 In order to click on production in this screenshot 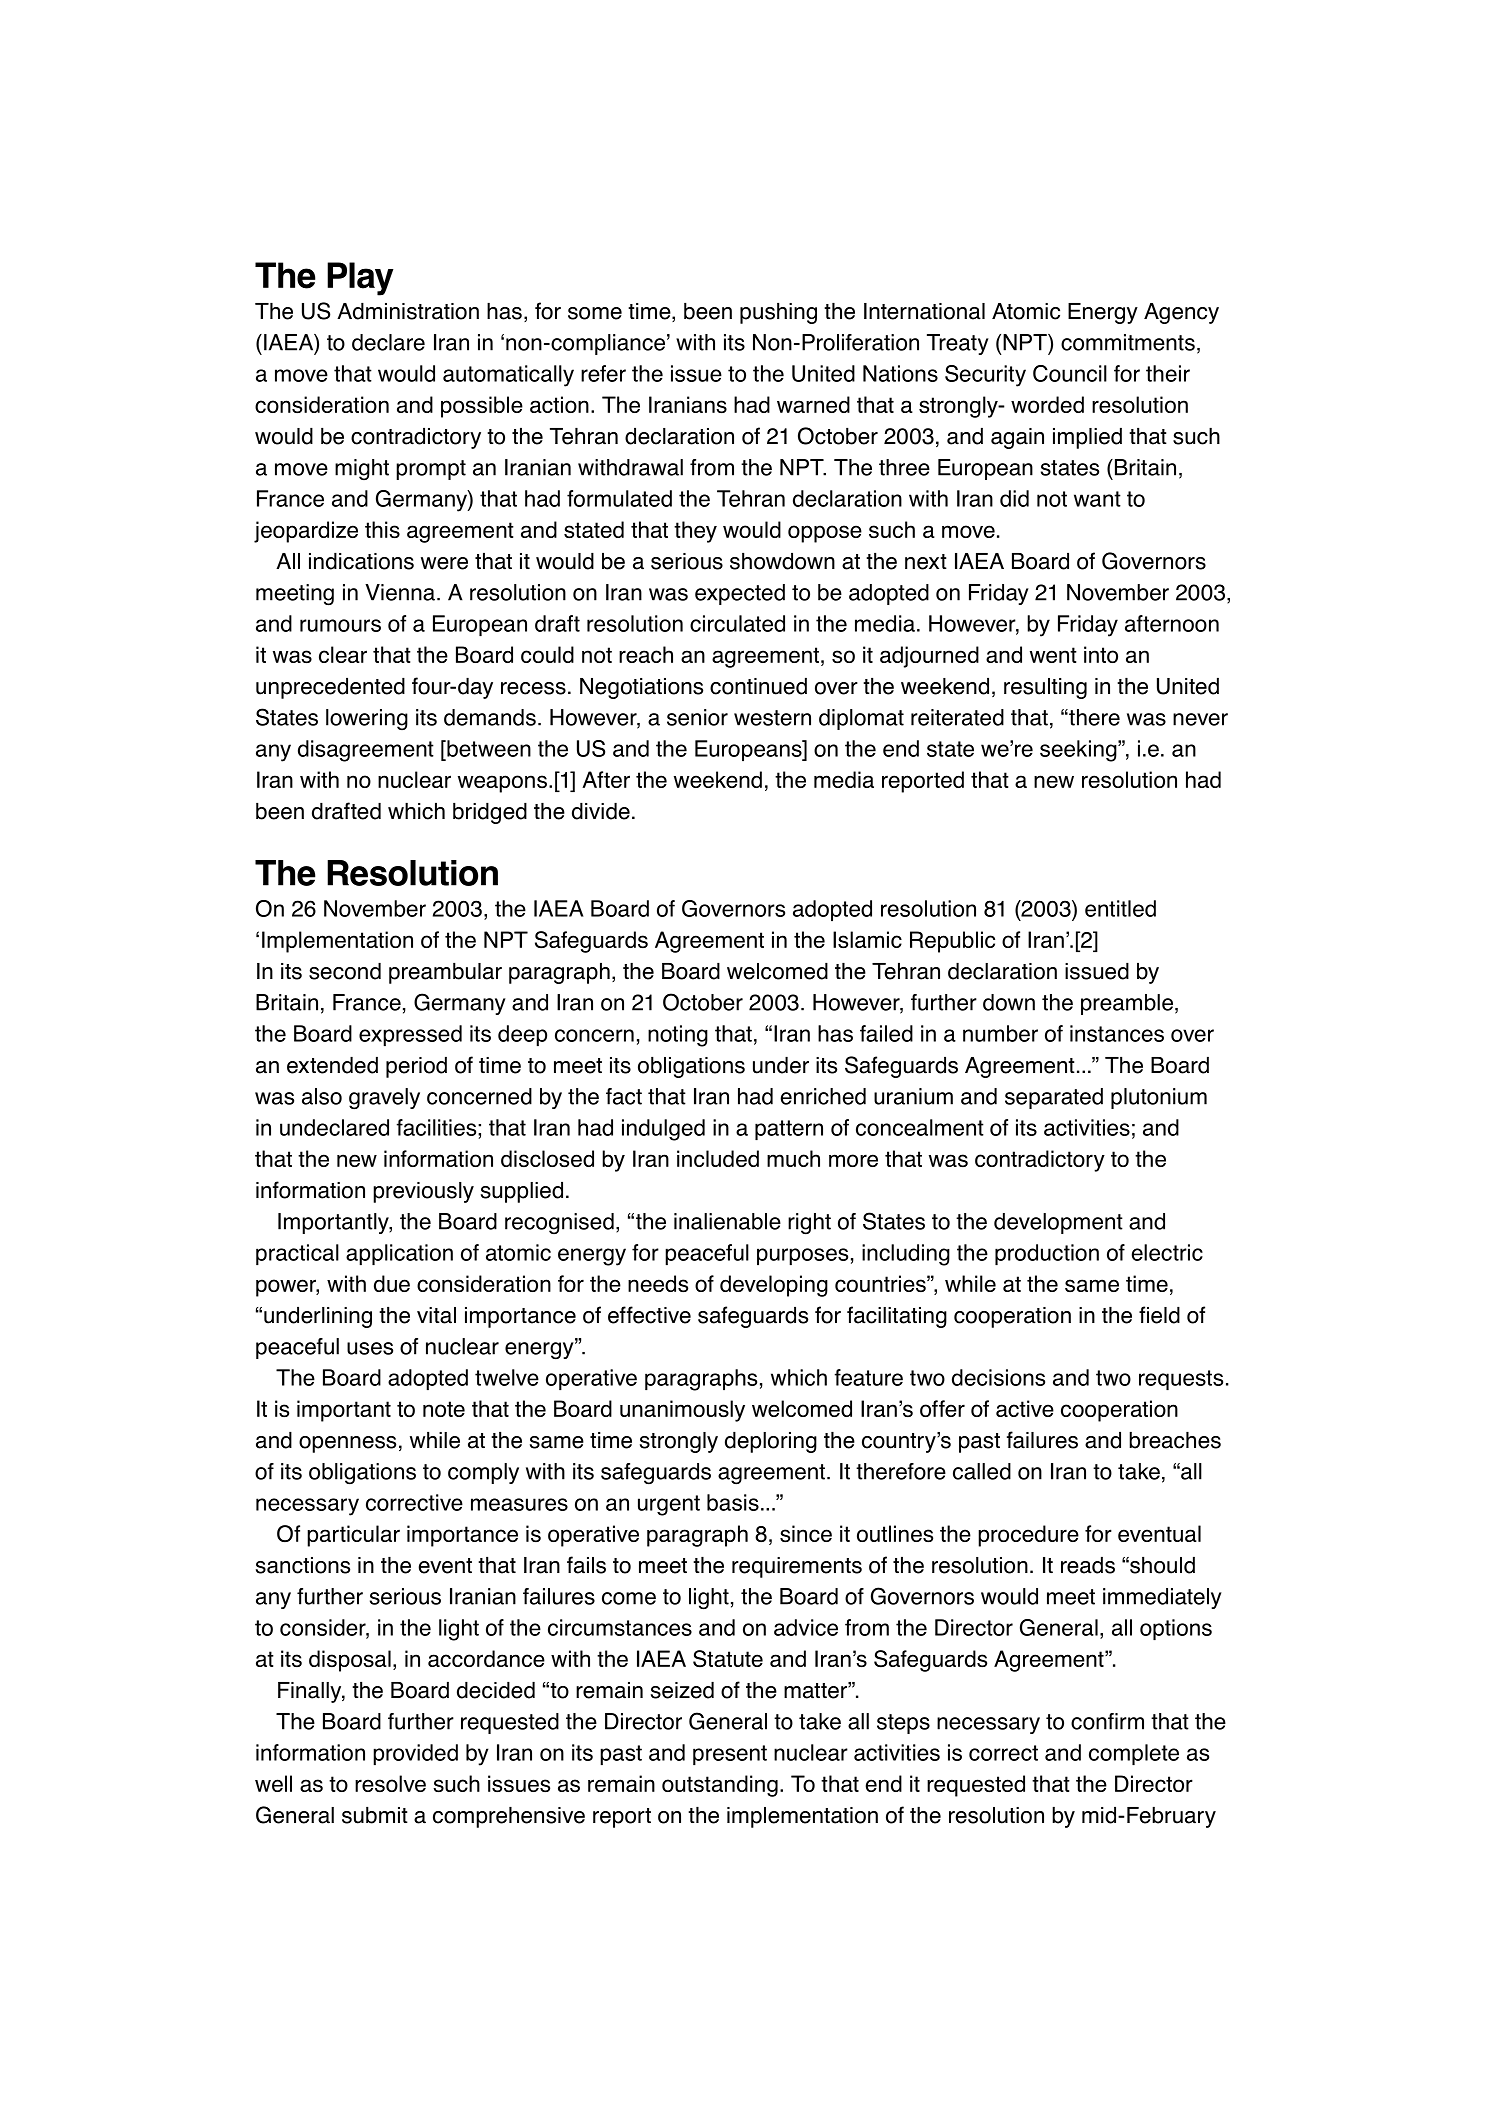, I will do `click(1047, 1254)`.
